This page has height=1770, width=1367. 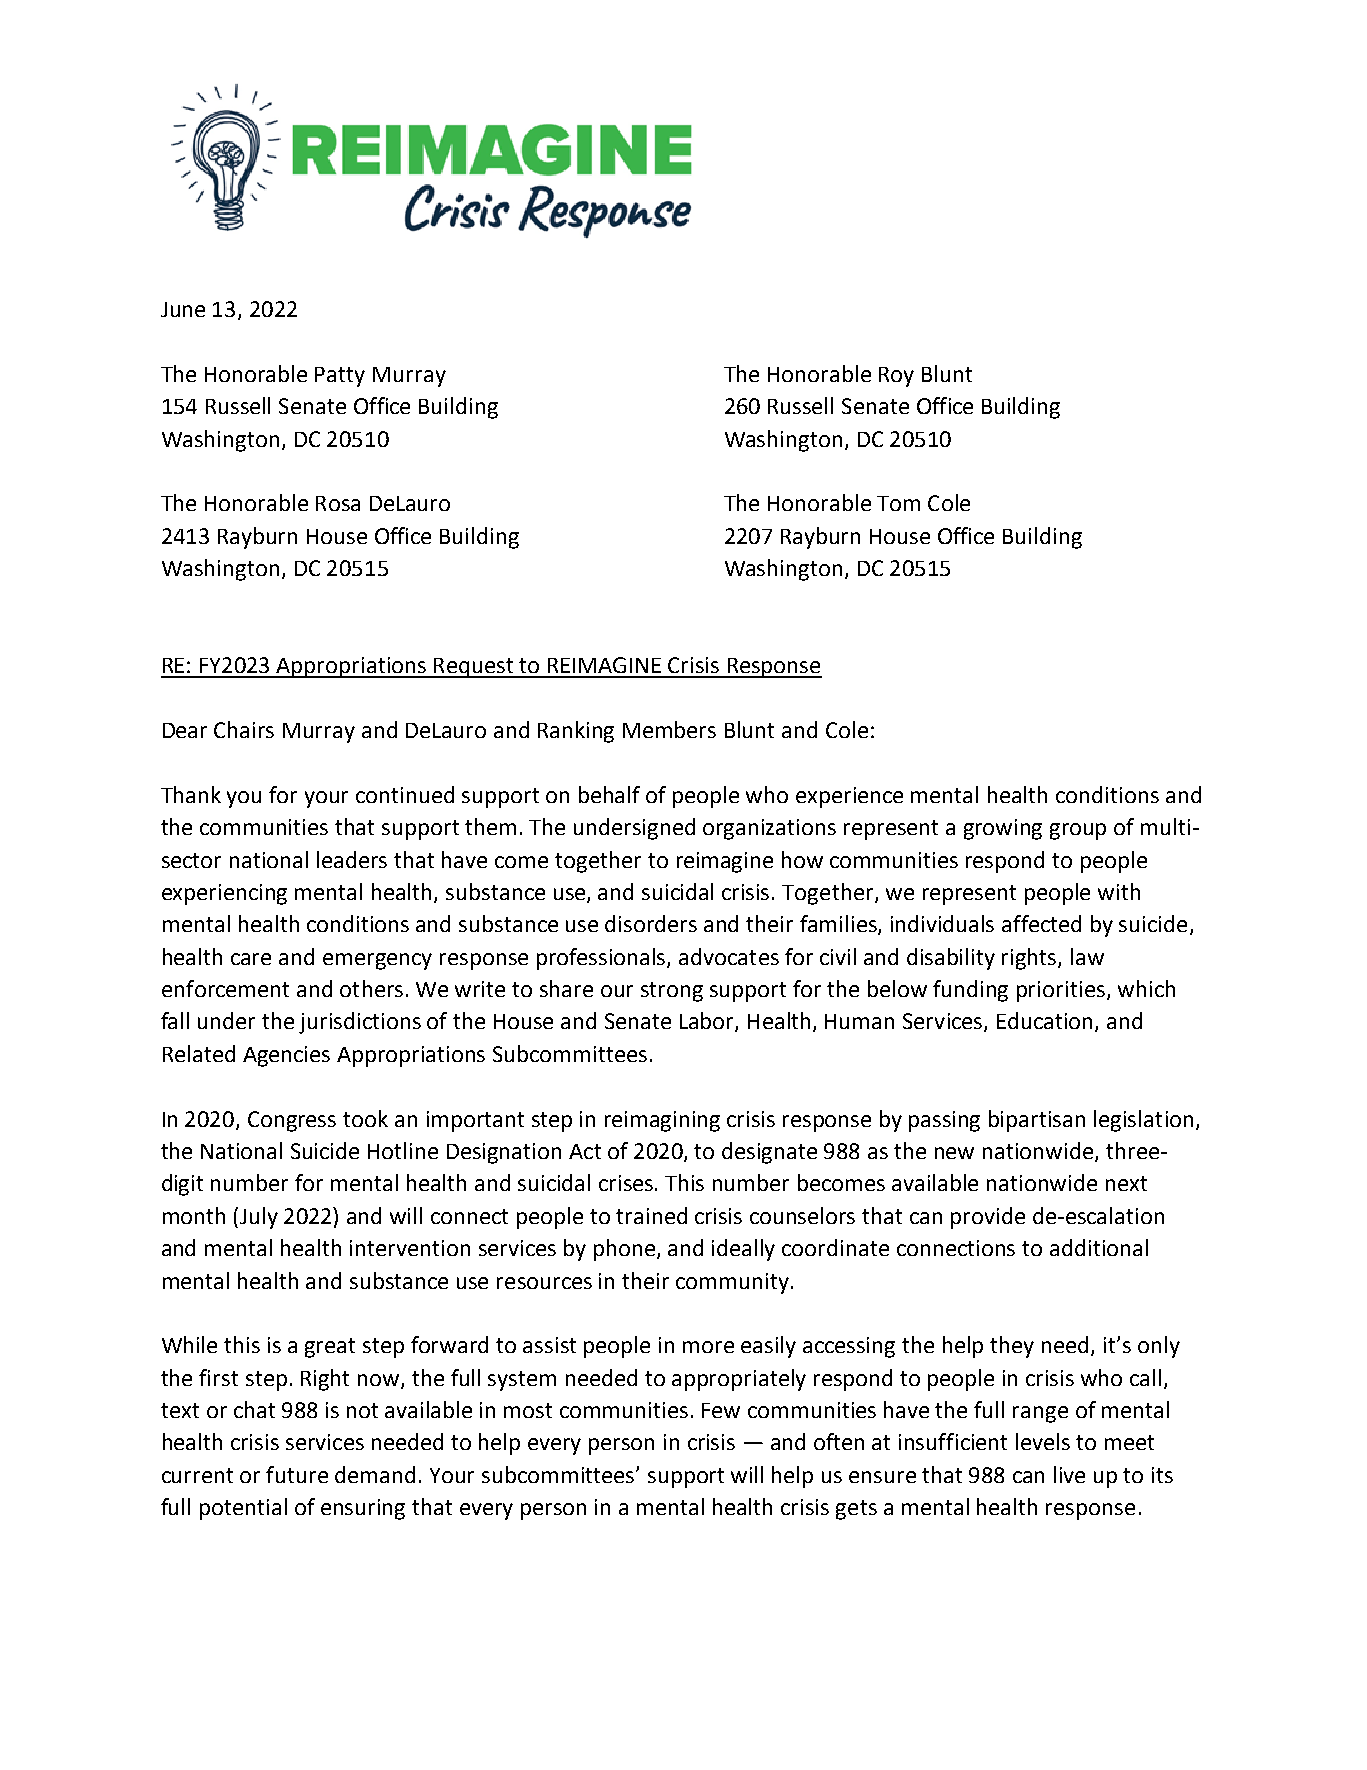 I want to click on strong, so click(x=672, y=992).
